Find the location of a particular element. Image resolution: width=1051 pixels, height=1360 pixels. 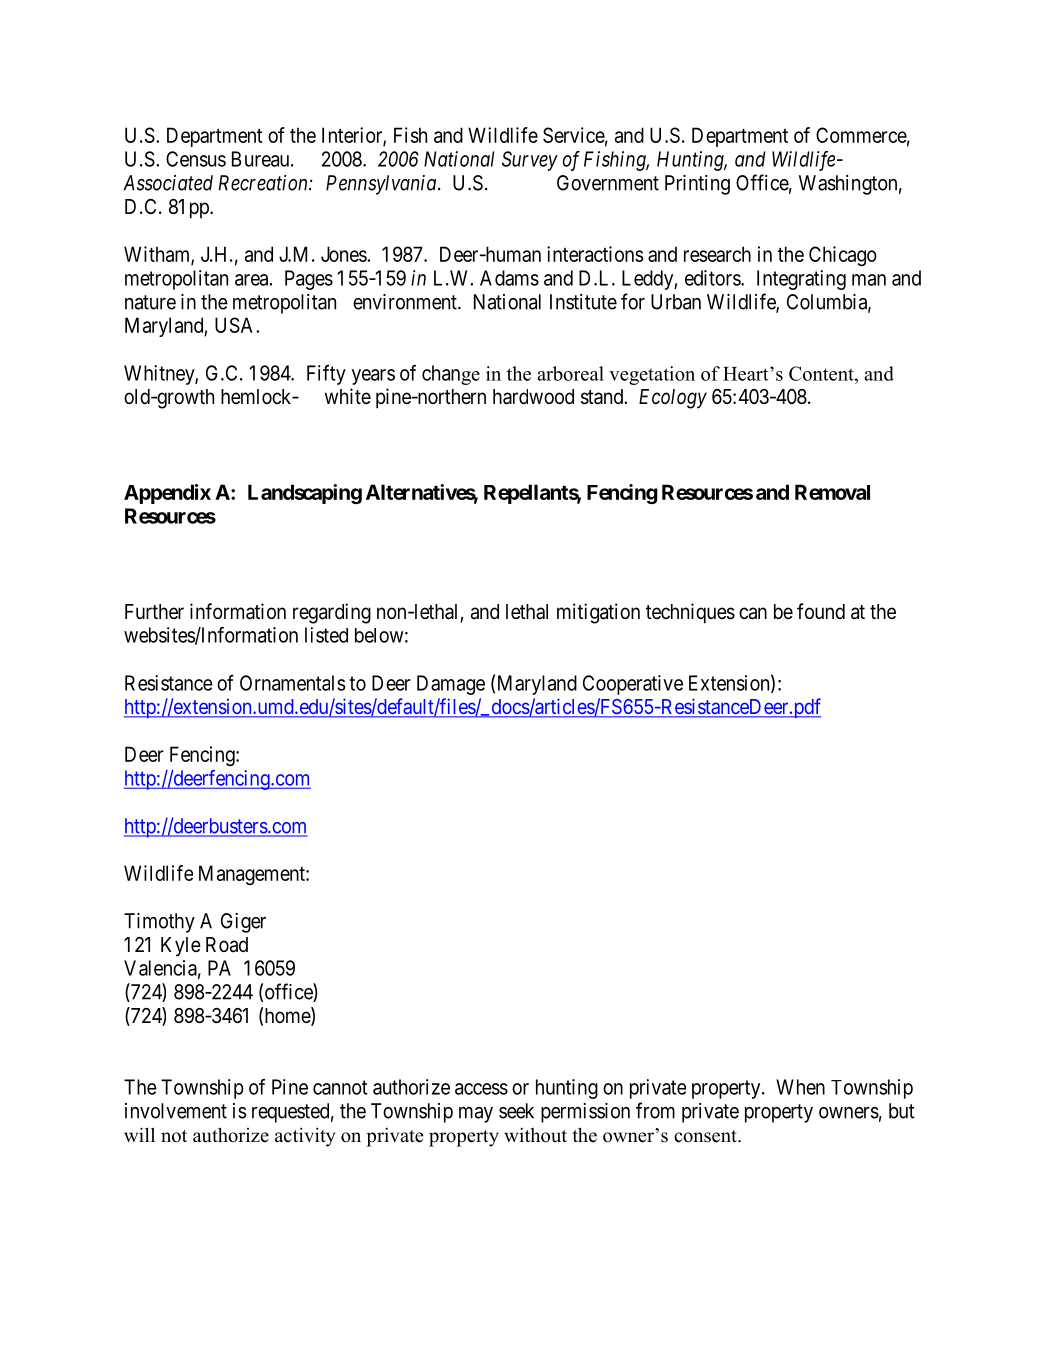

When is located at coordinates (800, 1087).
